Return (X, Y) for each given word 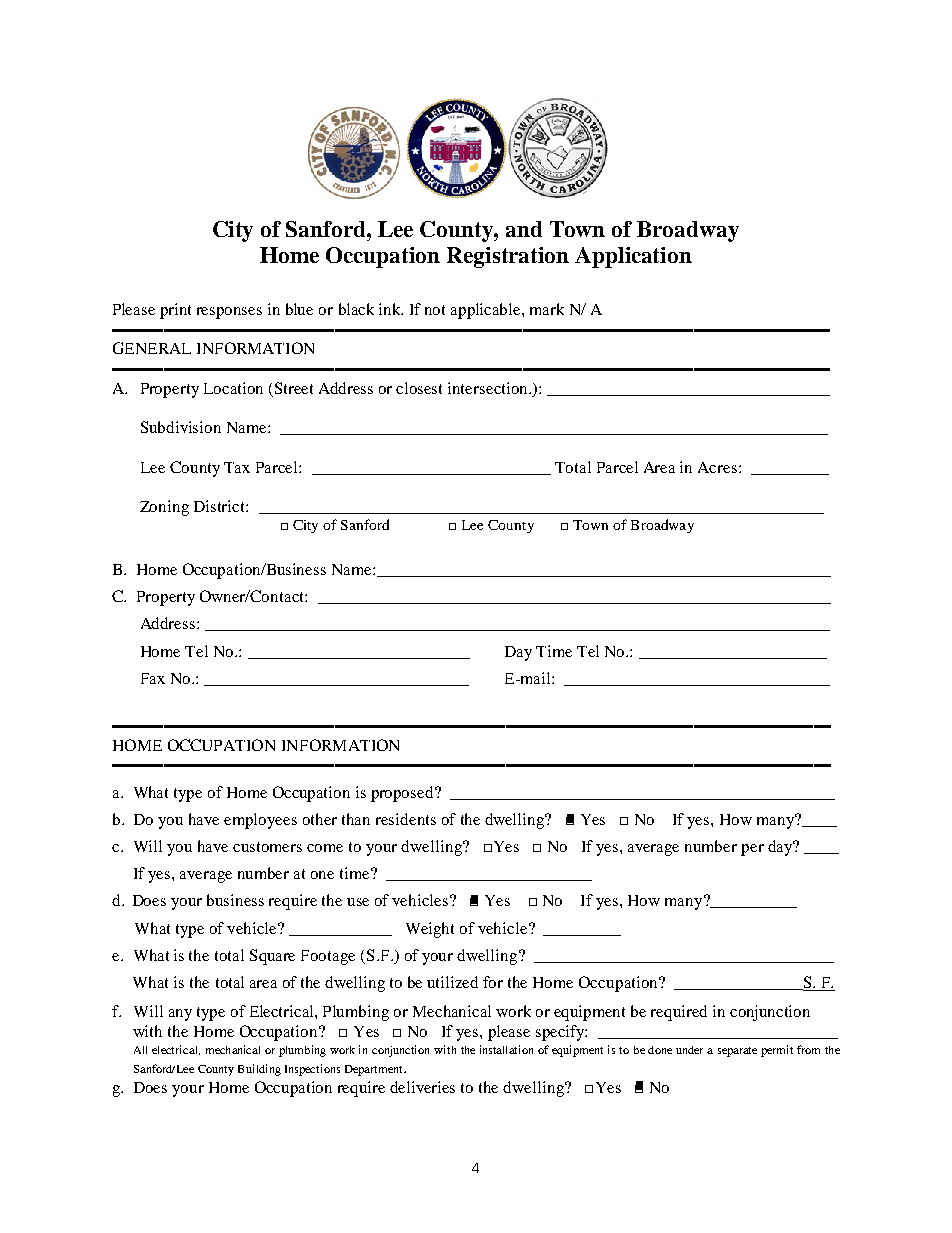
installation (506, 1049)
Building (259, 1070)
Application (633, 257)
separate (737, 1052)
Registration (508, 257)
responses (229, 313)
